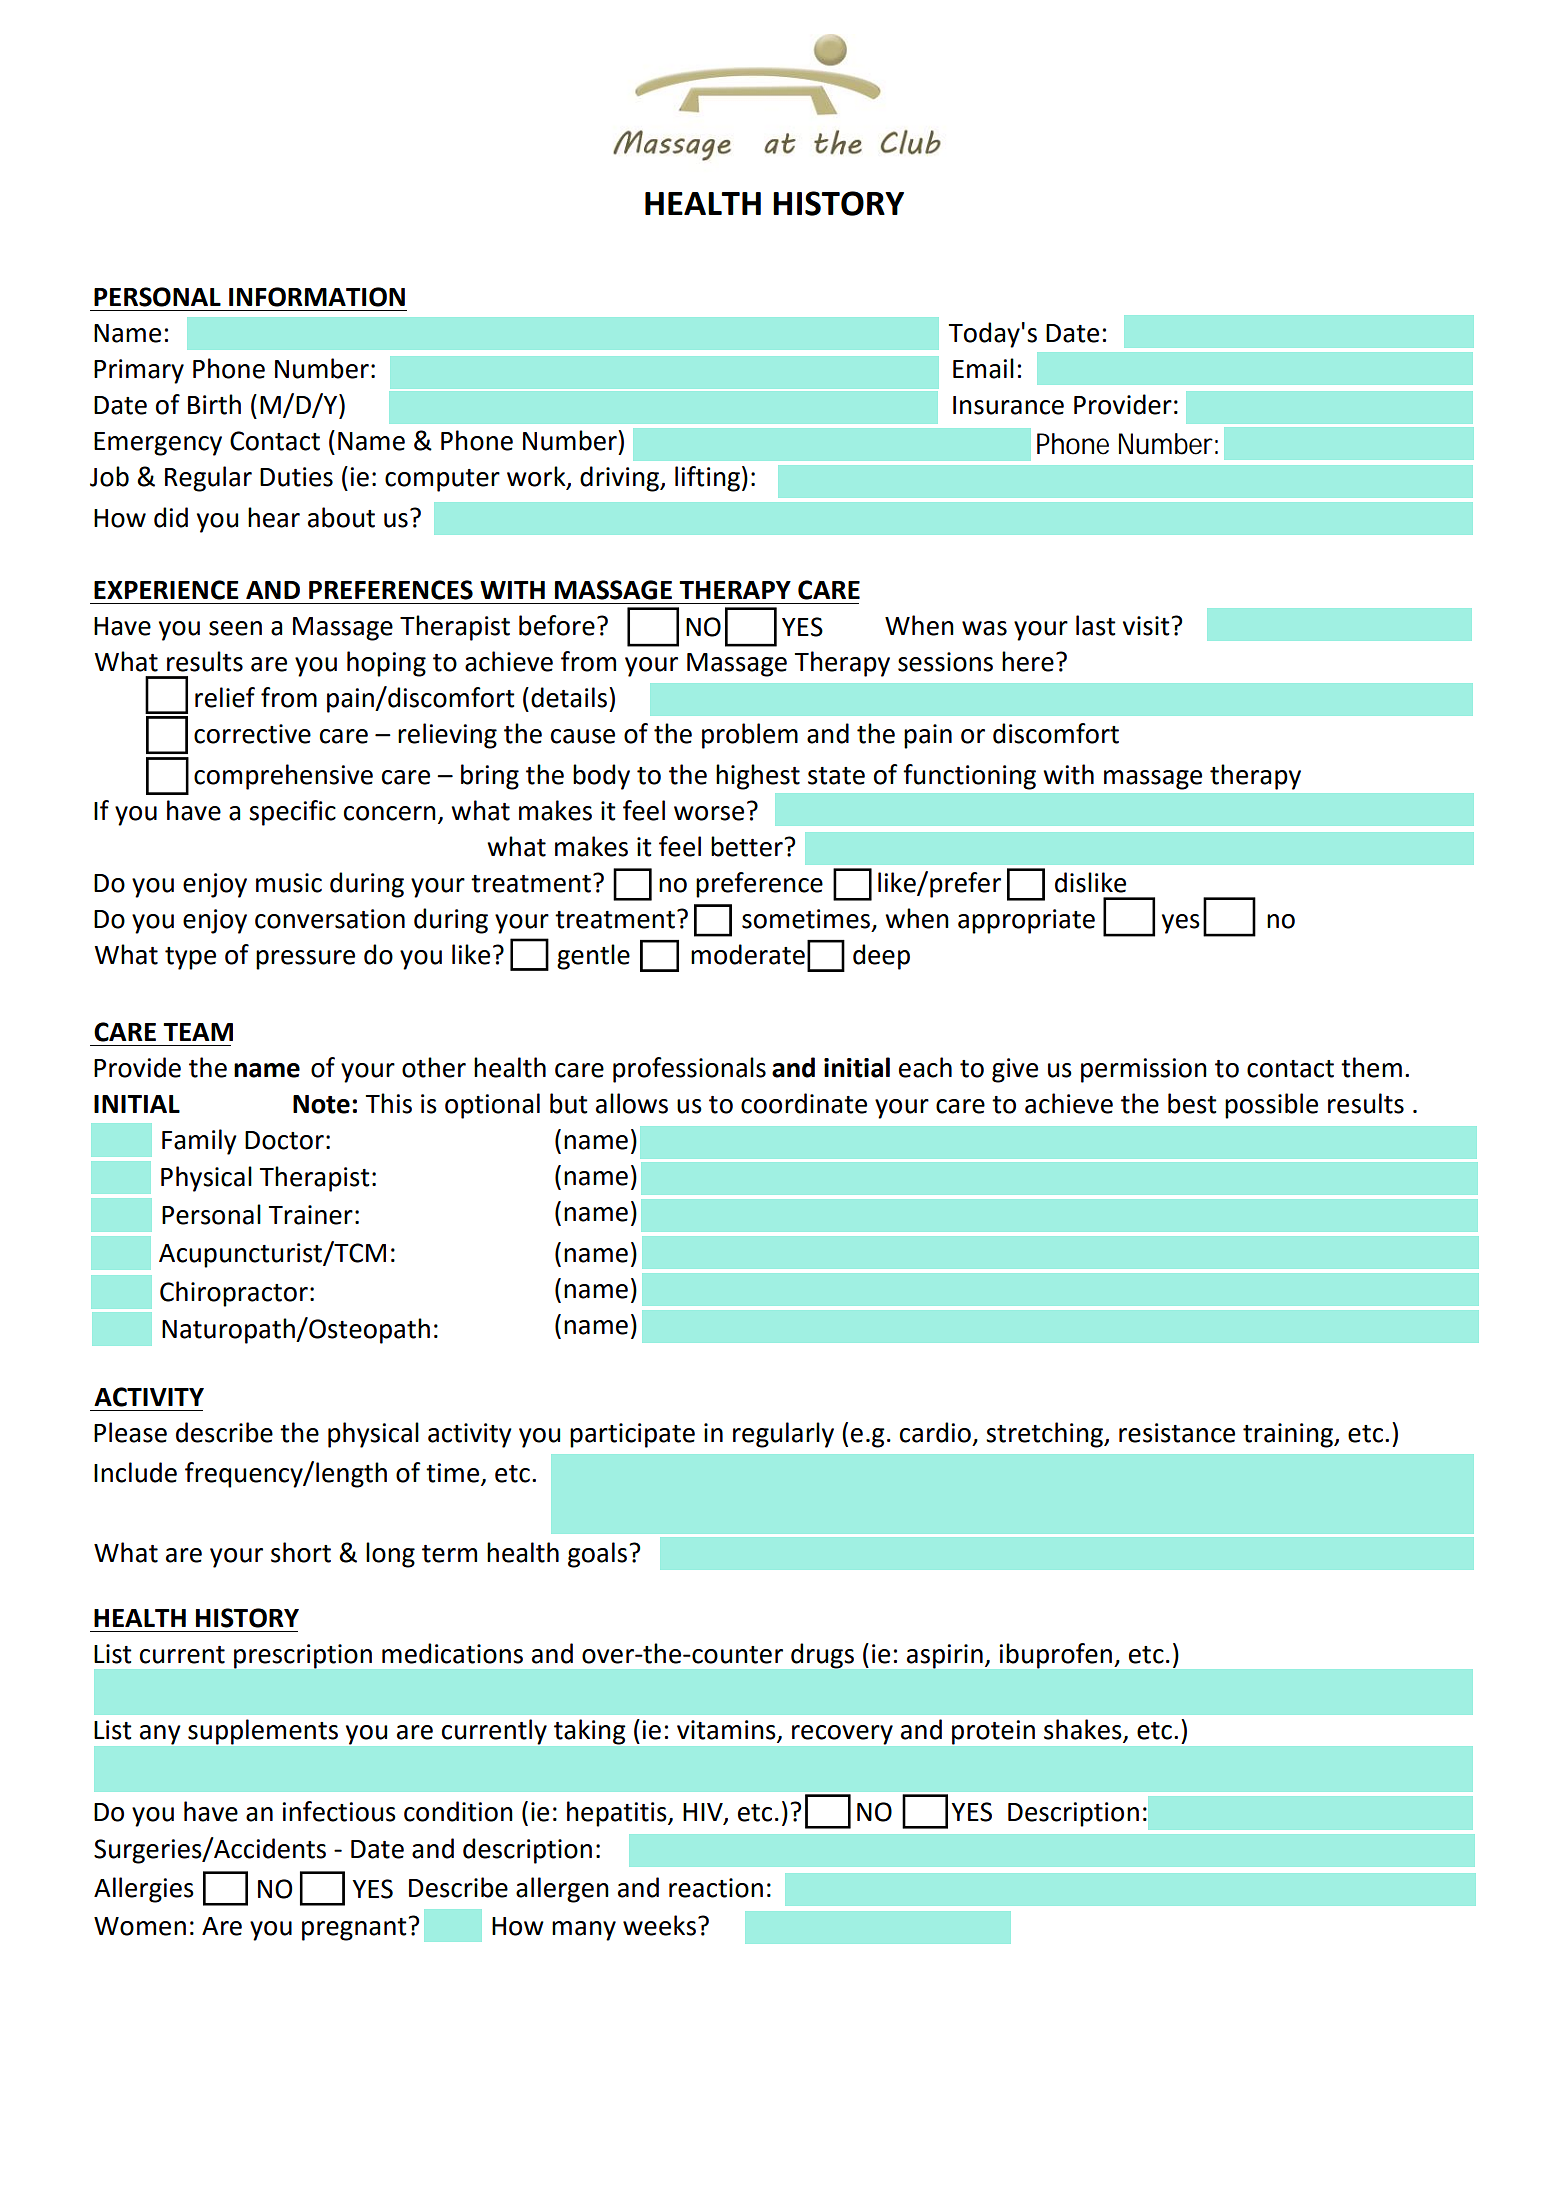 This screenshot has width=1559, height=2204. What do you see at coordinates (301, 1552) in the screenshot?
I see `short` at bounding box center [301, 1552].
